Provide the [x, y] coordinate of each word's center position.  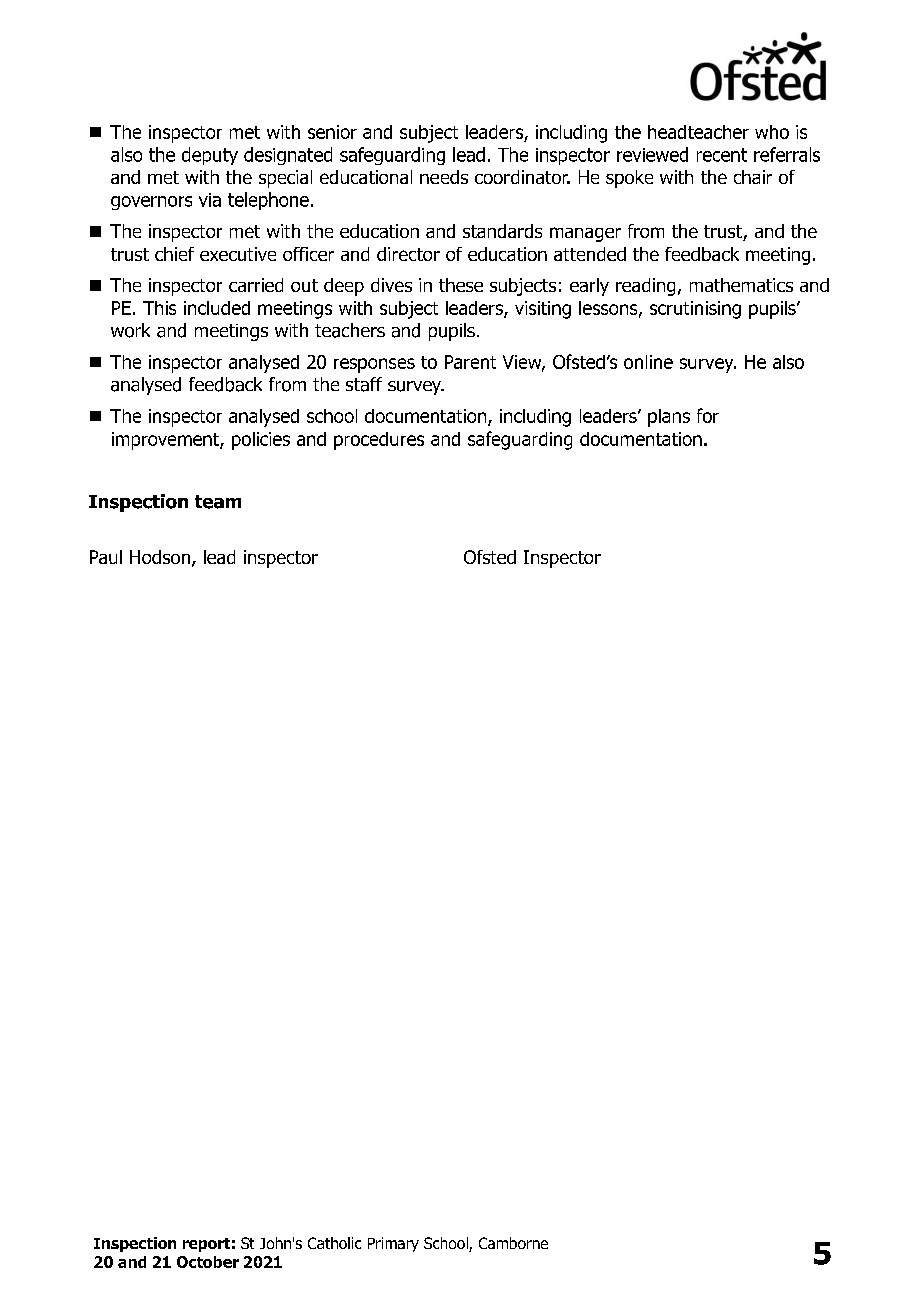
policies [261, 441]
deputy [210, 156]
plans [669, 418]
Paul [106, 557]
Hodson [160, 557]
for [708, 415]
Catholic [334, 1243]
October [208, 1262]
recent [722, 155]
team [218, 502]
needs [444, 177]
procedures [379, 441]
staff [364, 384]
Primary [393, 1244]
